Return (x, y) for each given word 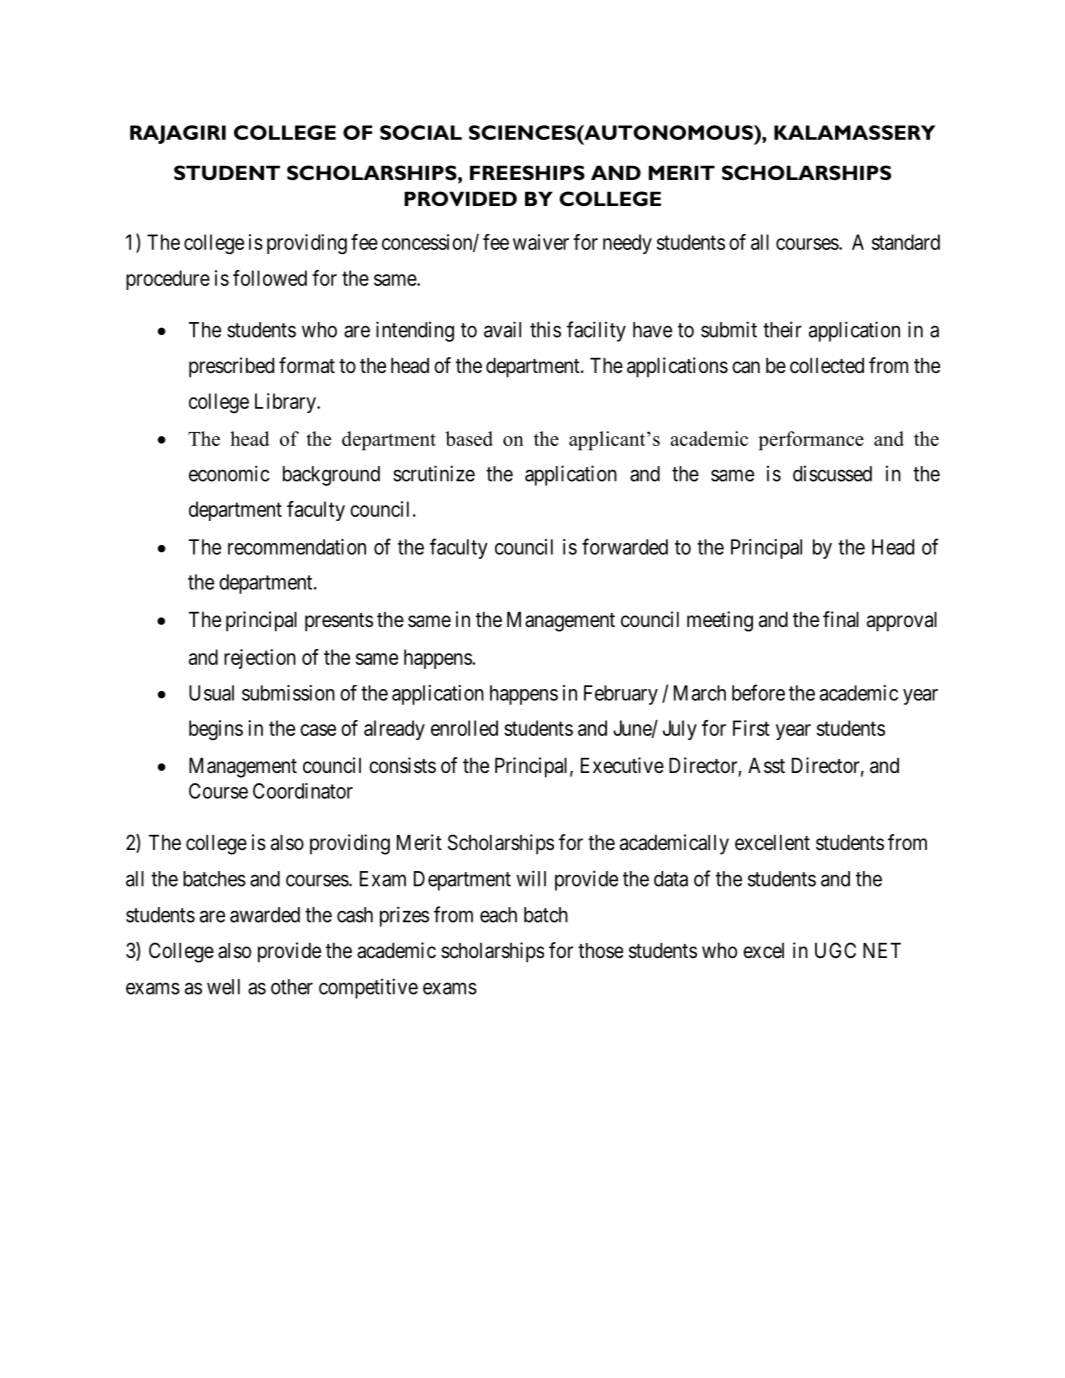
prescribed (231, 367)
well (223, 987)
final (841, 619)
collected (827, 366)
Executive (622, 765)
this (545, 329)
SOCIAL (421, 132)
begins (216, 730)
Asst (766, 766)
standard (906, 242)
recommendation (297, 547)
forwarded (625, 546)
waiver (541, 242)
